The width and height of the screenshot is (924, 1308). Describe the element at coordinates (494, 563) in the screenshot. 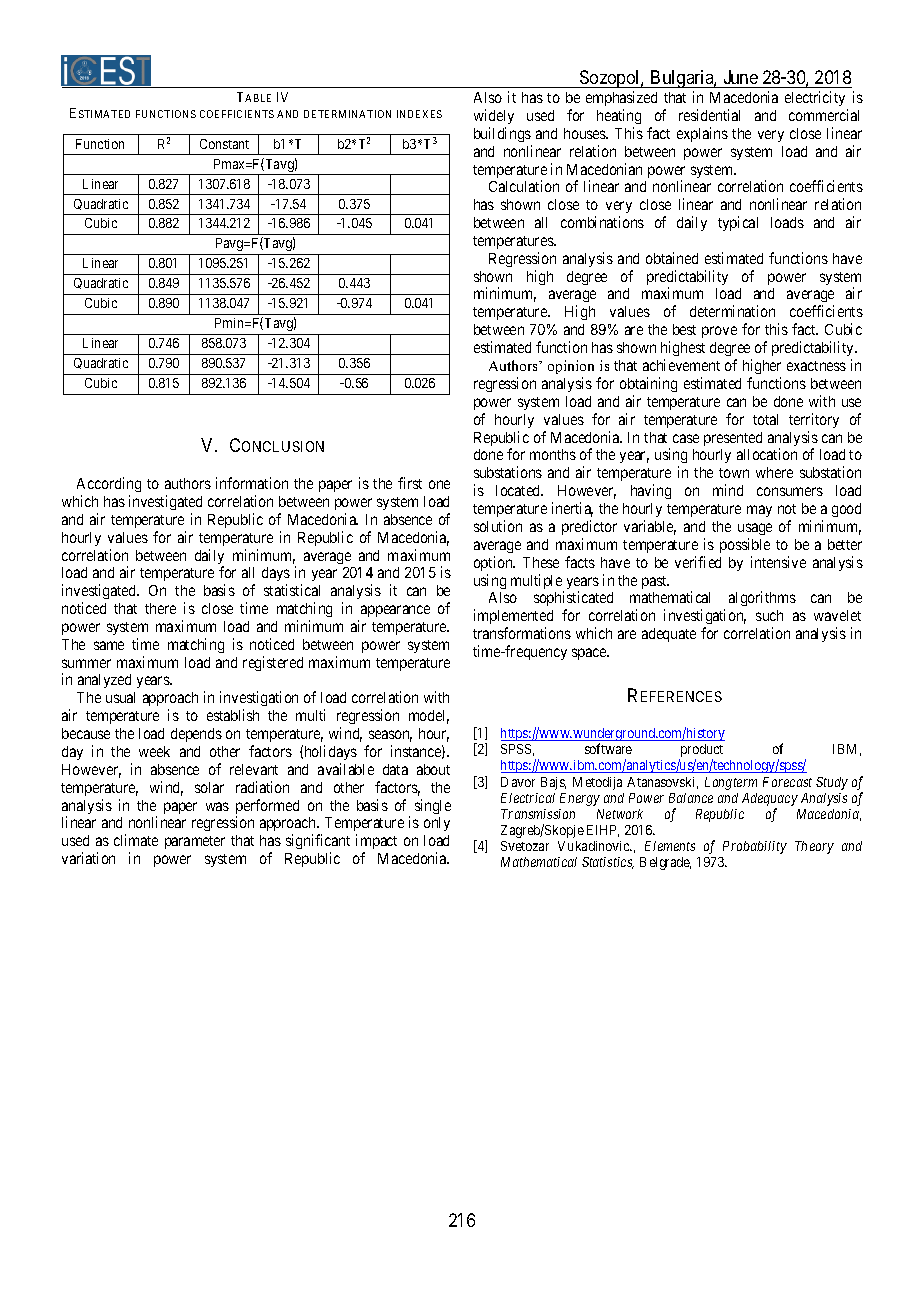

I see `option` at that location.
